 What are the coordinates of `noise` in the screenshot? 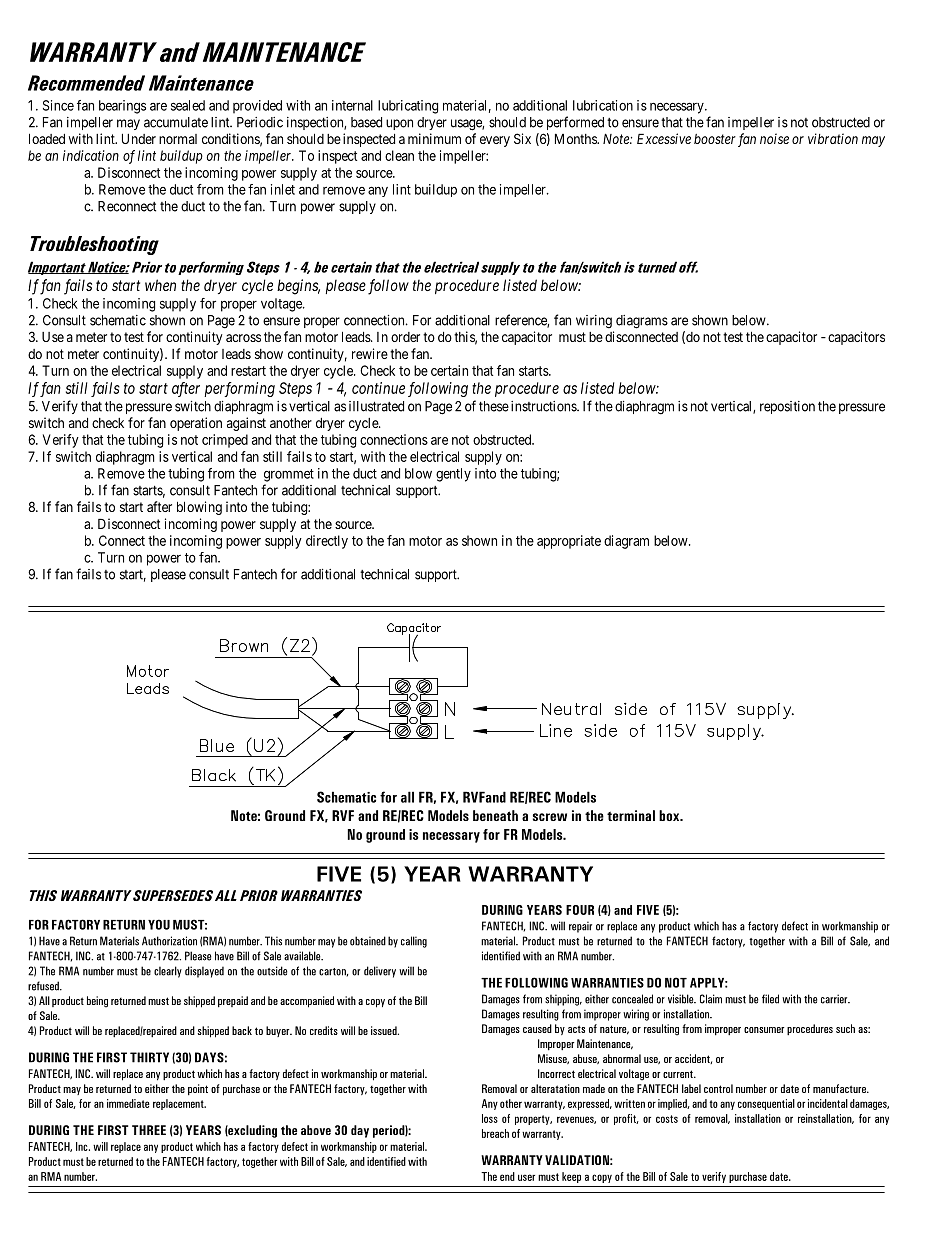 It's located at (774, 138).
